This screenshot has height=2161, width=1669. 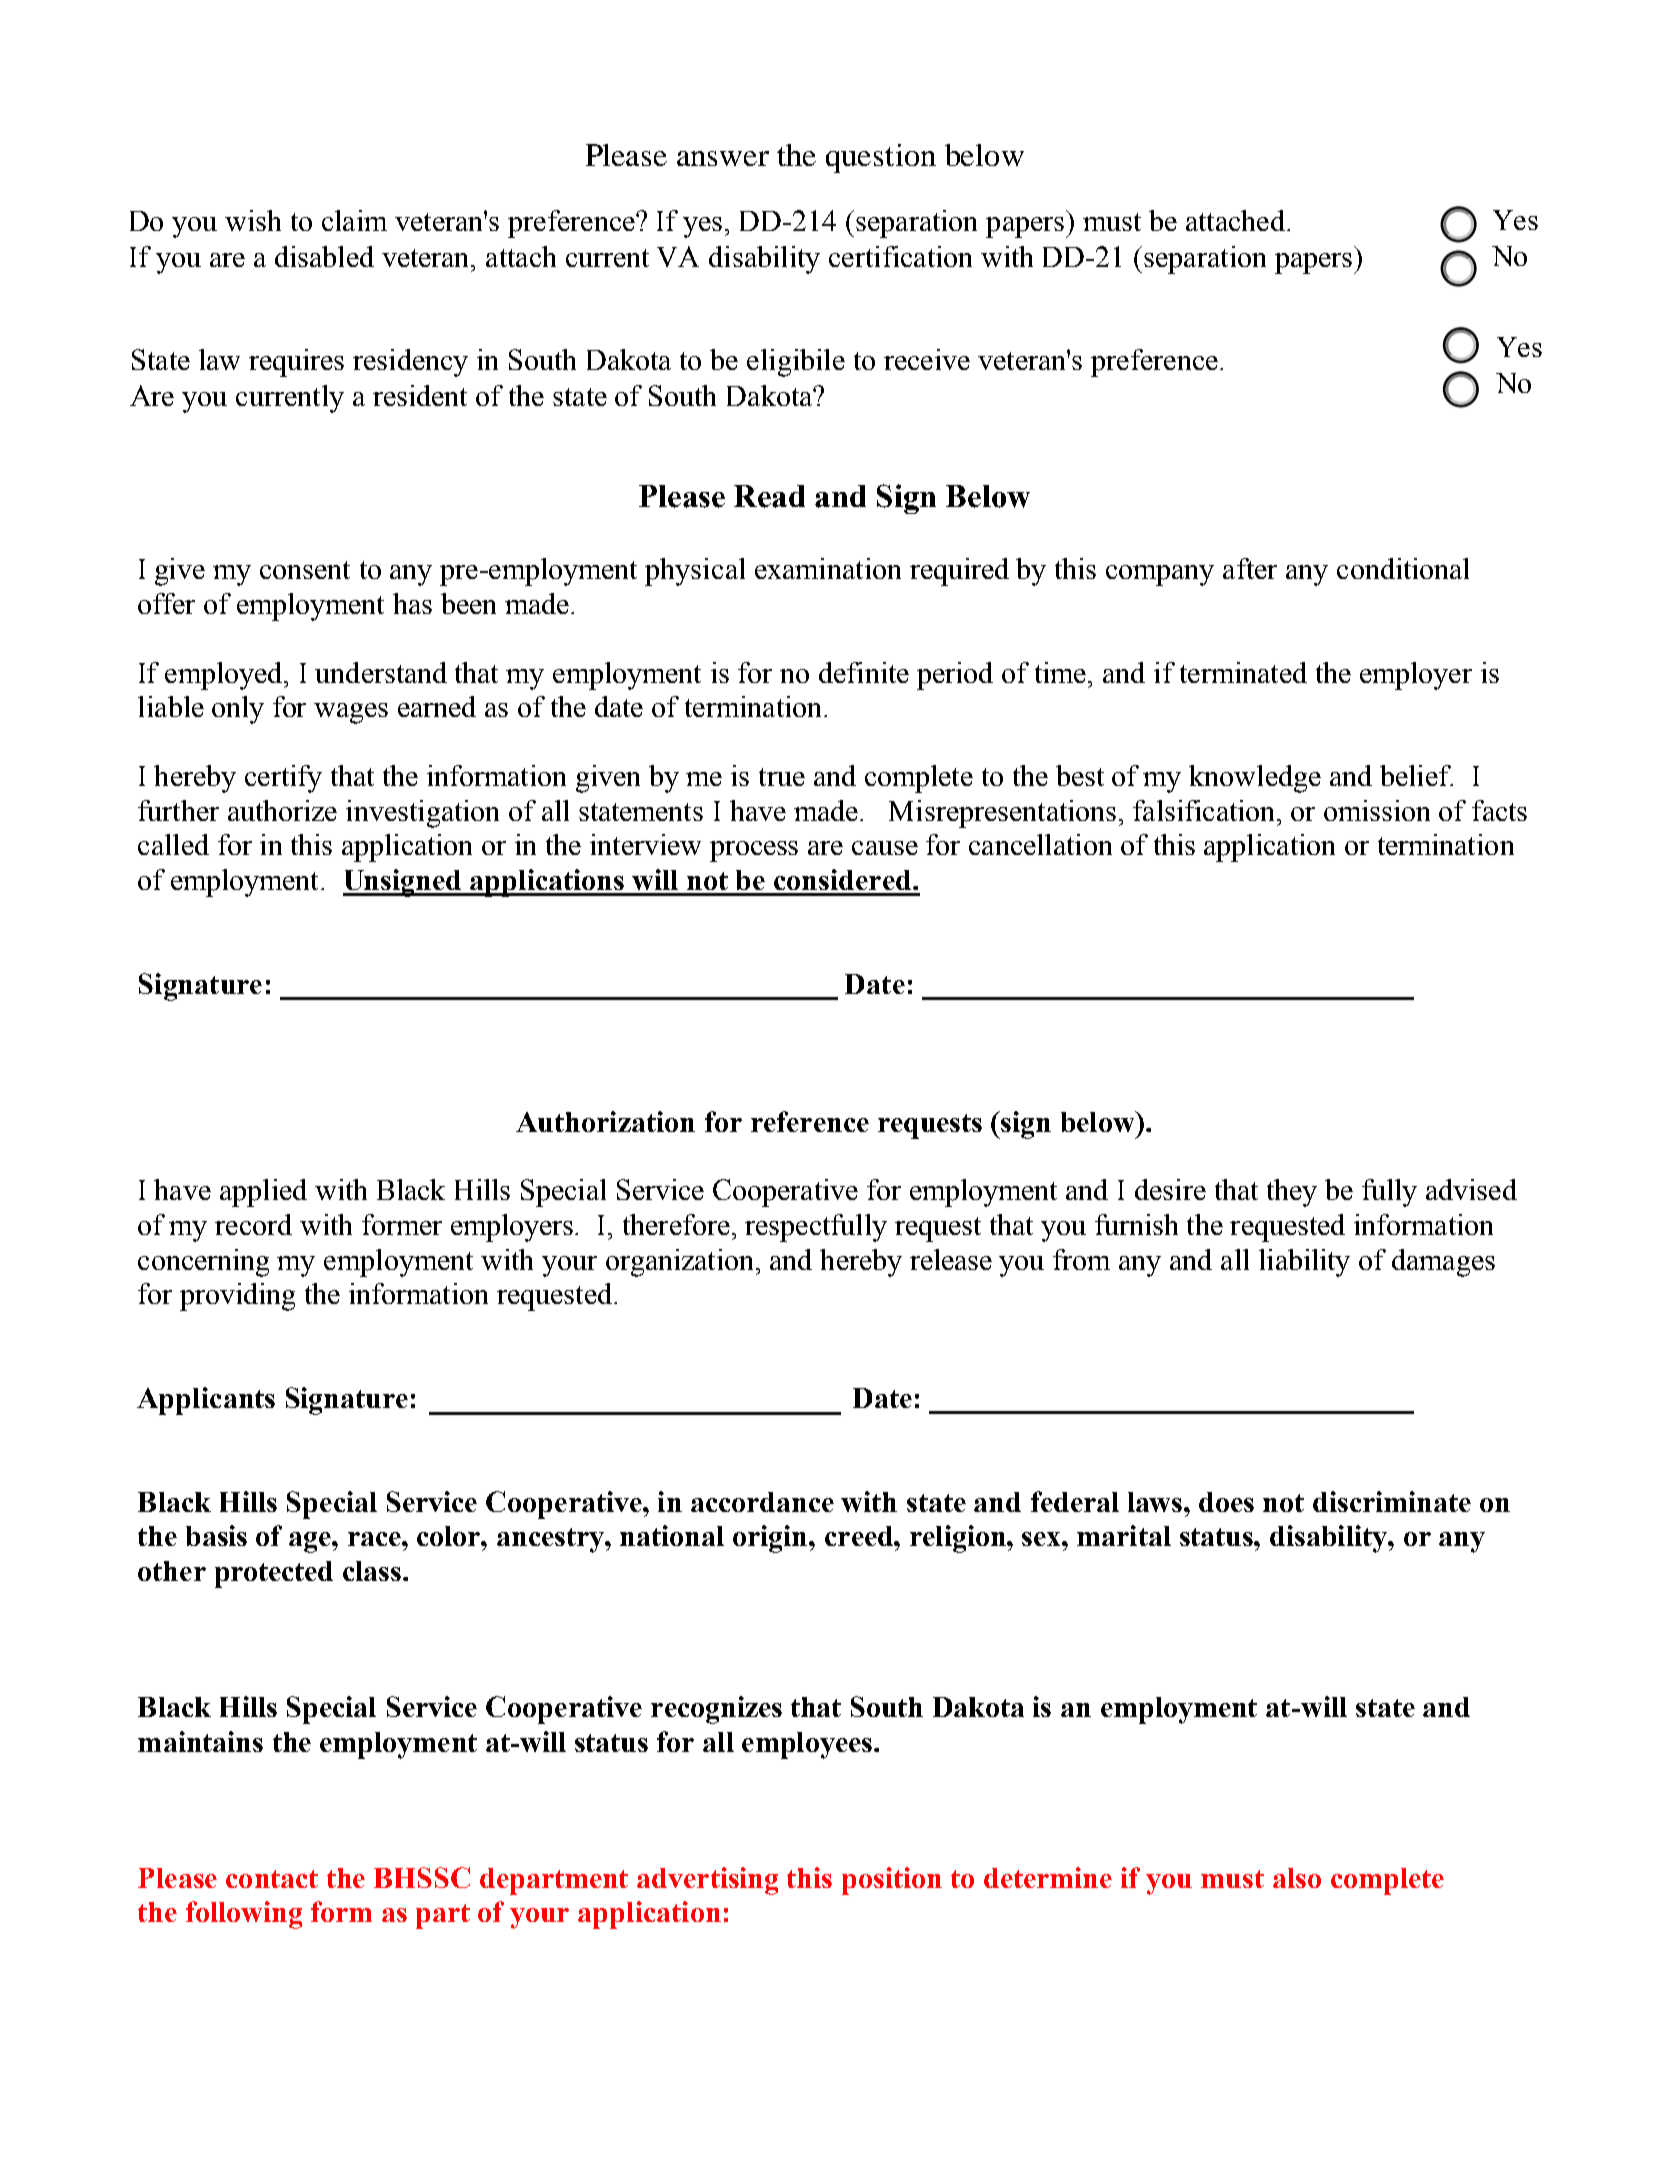 I want to click on disabled, so click(x=324, y=256).
